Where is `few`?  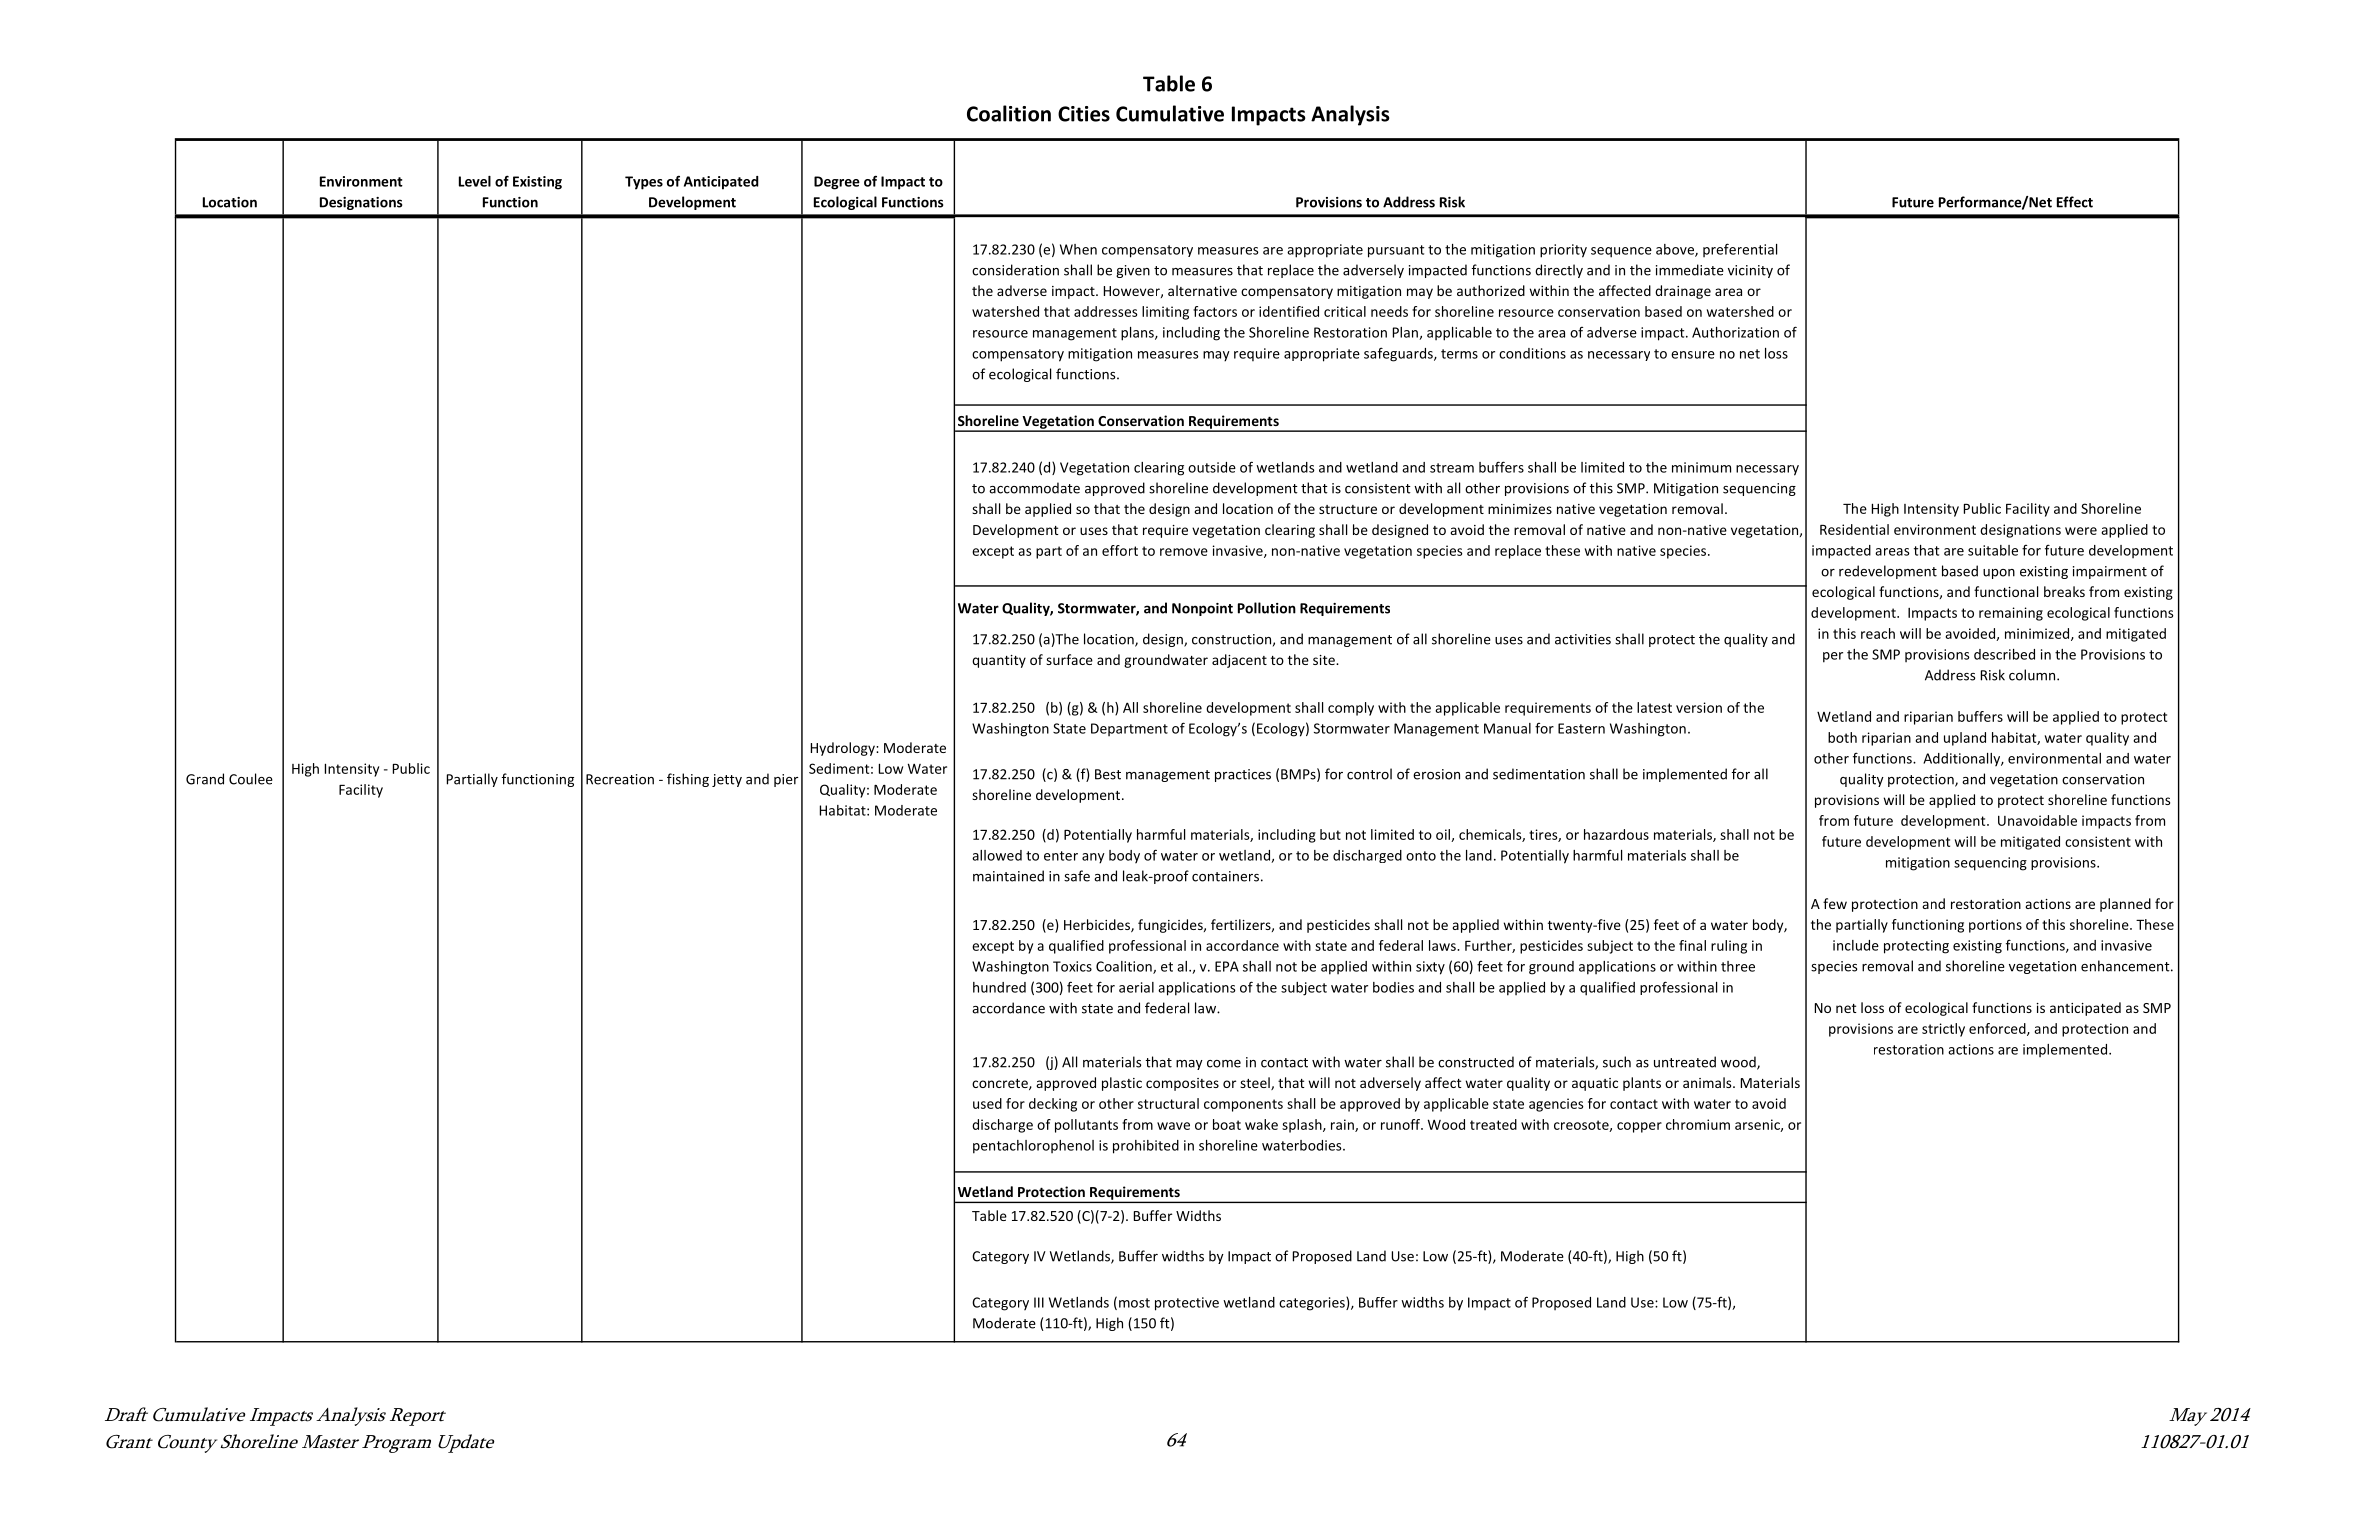 few is located at coordinates (1835, 903).
